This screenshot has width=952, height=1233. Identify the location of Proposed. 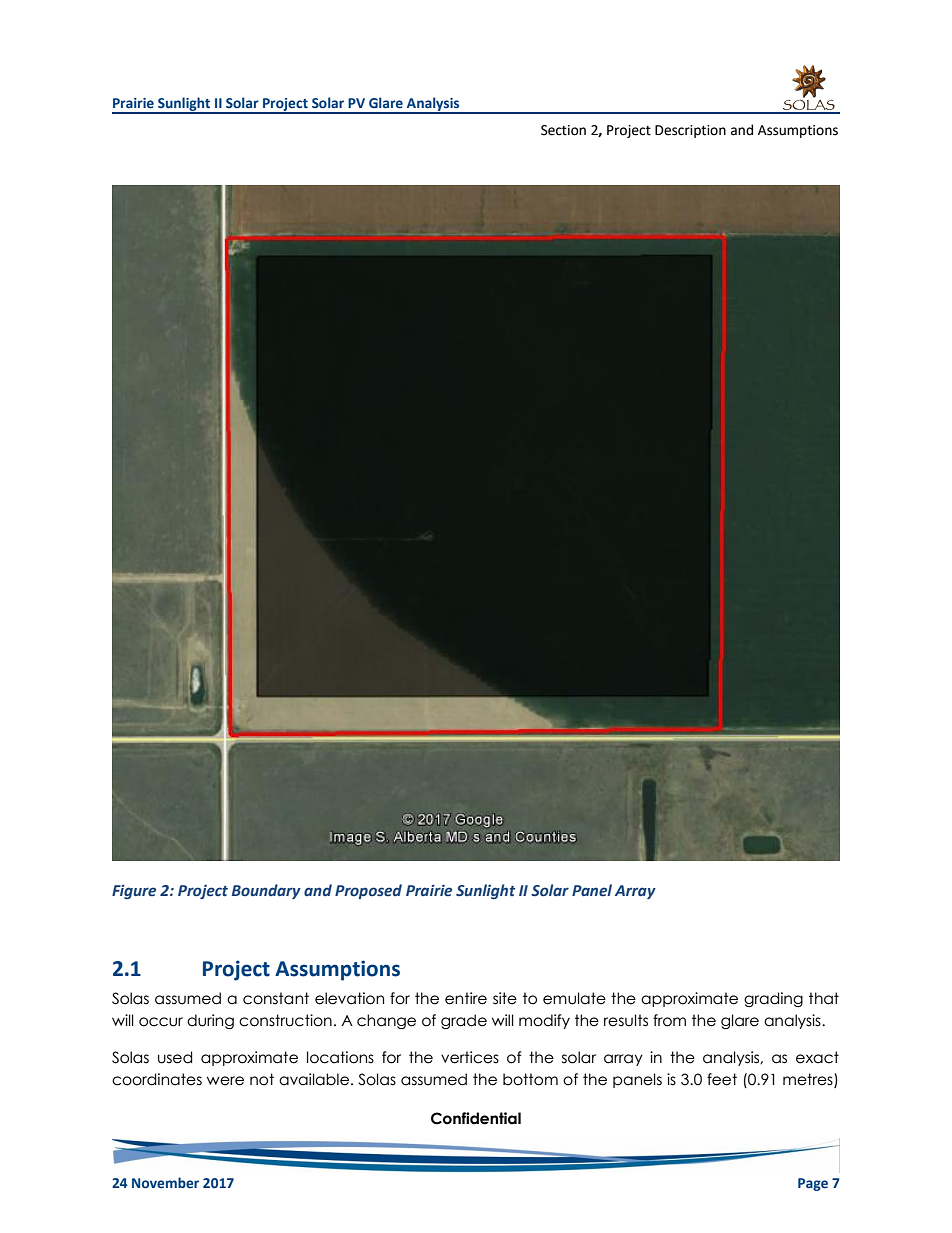
(368, 891).
